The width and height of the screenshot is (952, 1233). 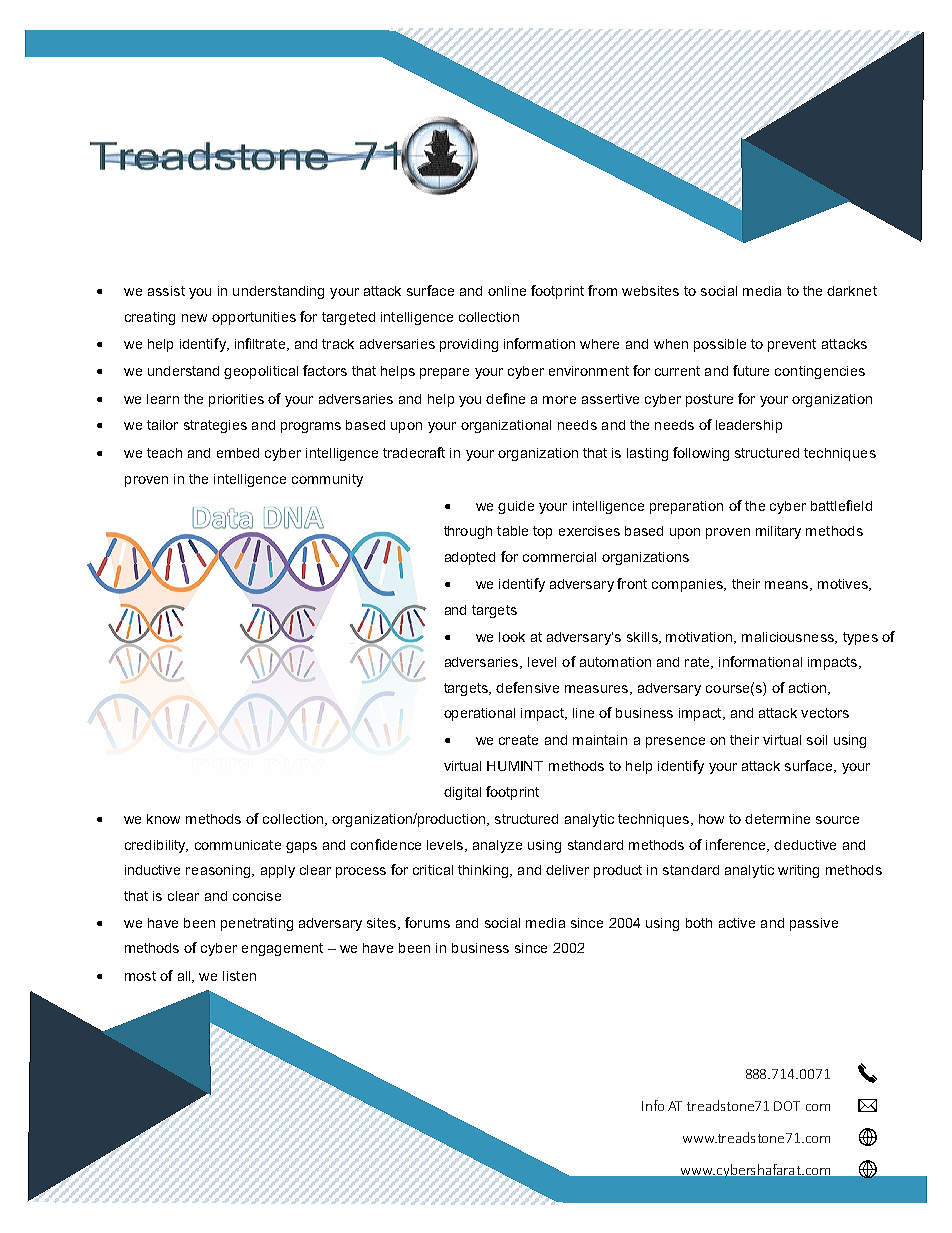 What do you see at coordinates (527, 687) in the screenshot?
I see `defensive` at bounding box center [527, 687].
